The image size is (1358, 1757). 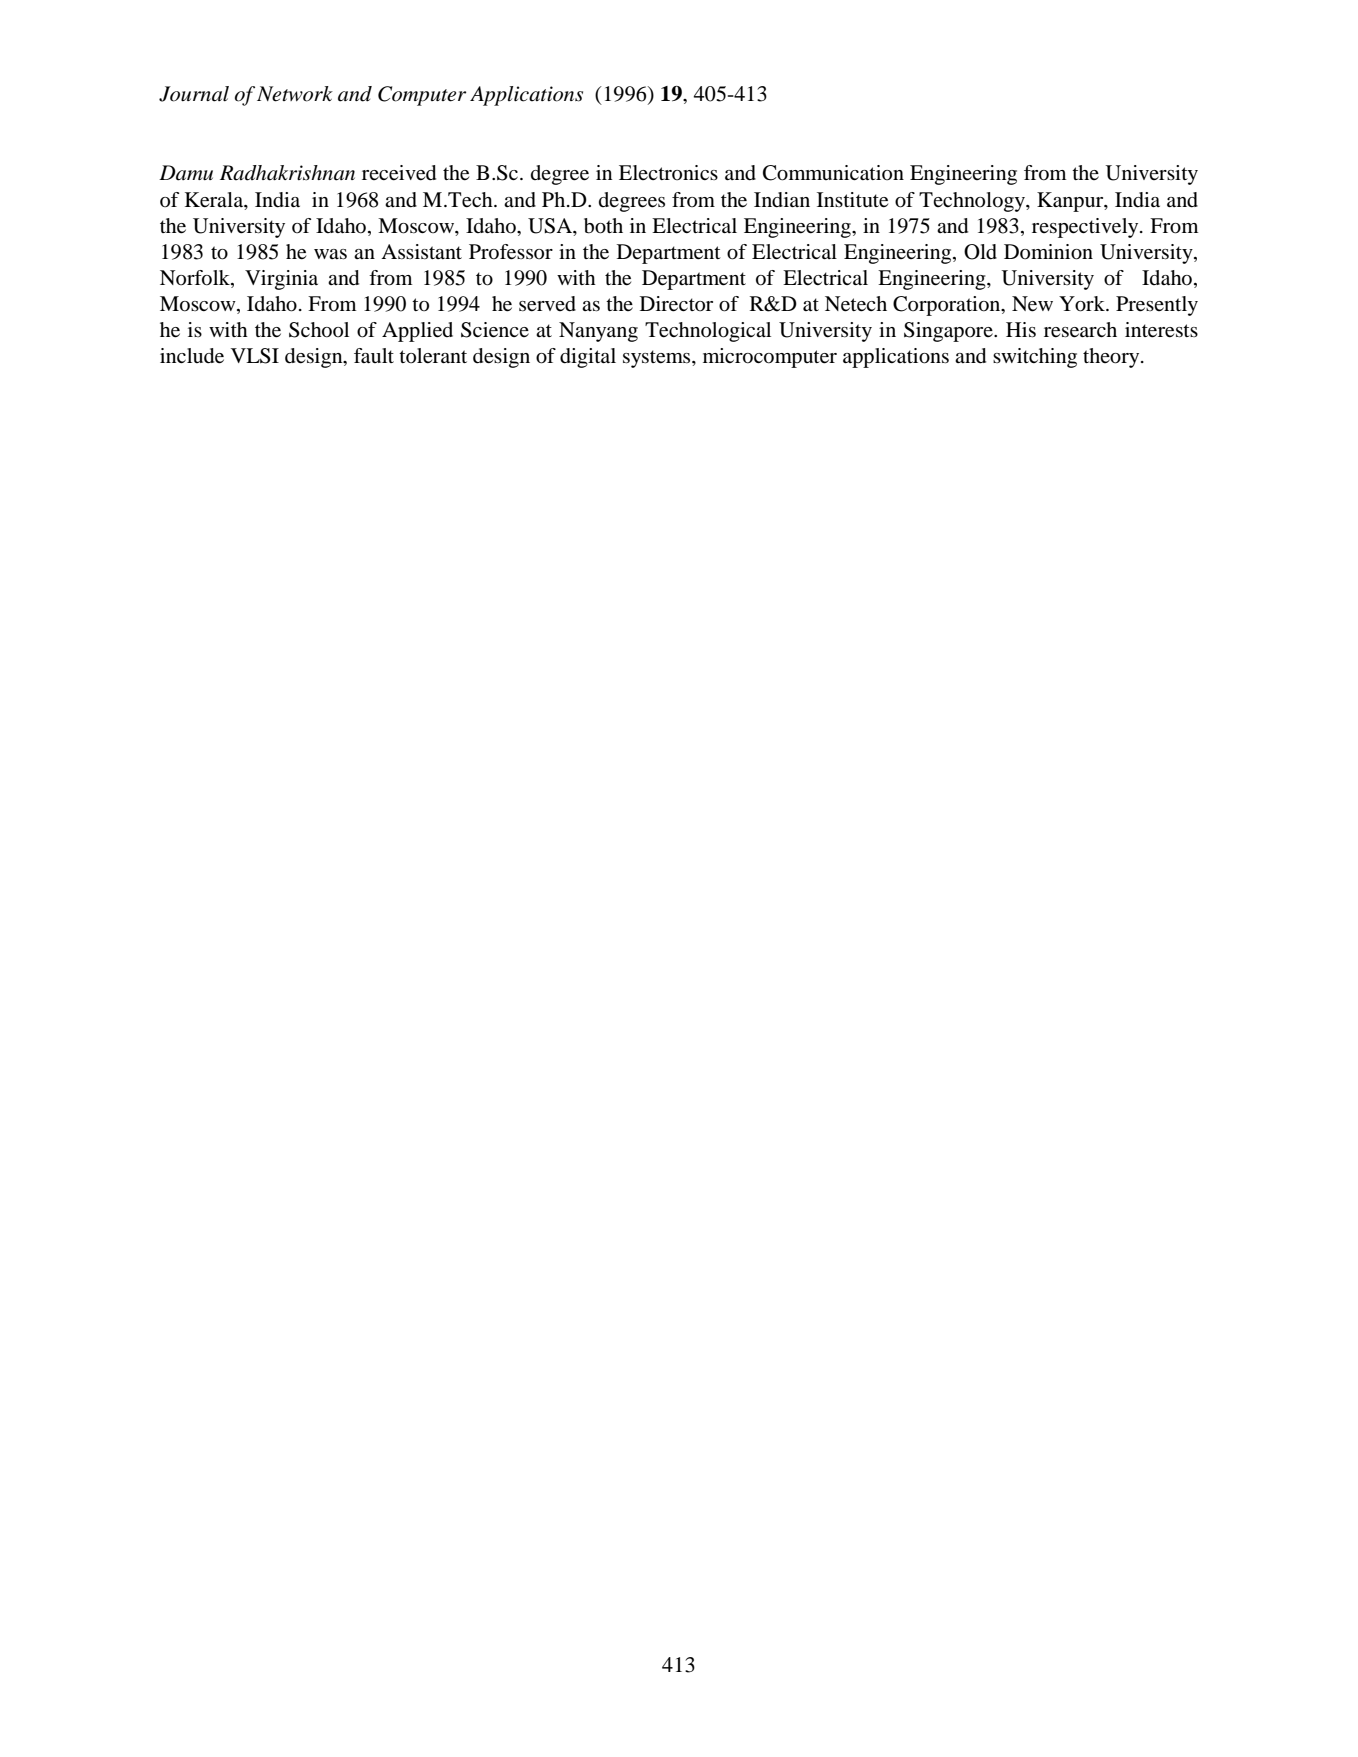 I want to click on Journal, so click(x=194, y=94).
